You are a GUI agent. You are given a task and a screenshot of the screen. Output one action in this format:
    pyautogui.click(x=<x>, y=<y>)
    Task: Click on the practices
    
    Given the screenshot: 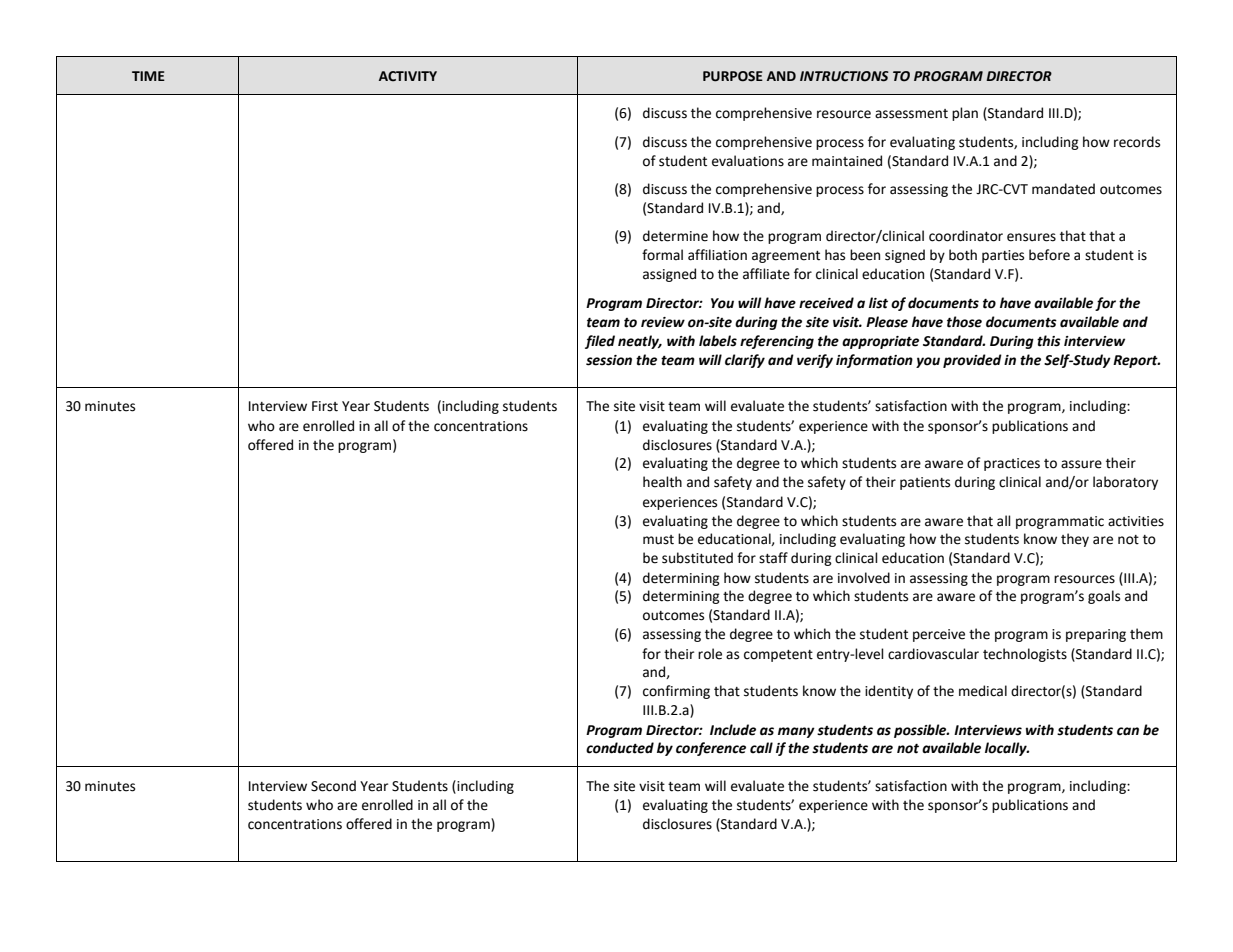 What is the action you would take?
    pyautogui.click(x=1012, y=464)
